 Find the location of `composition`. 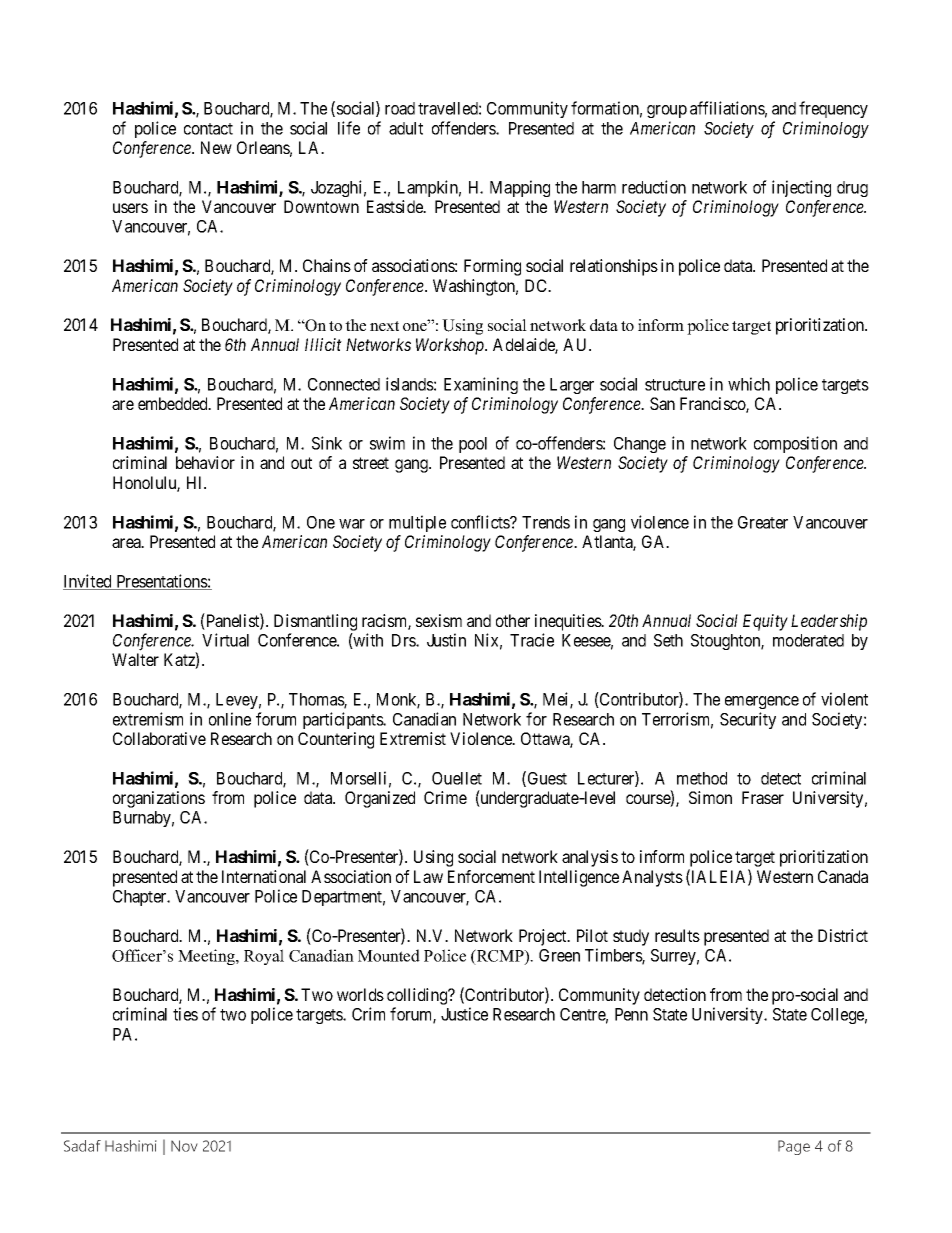

composition is located at coordinates (795, 444).
